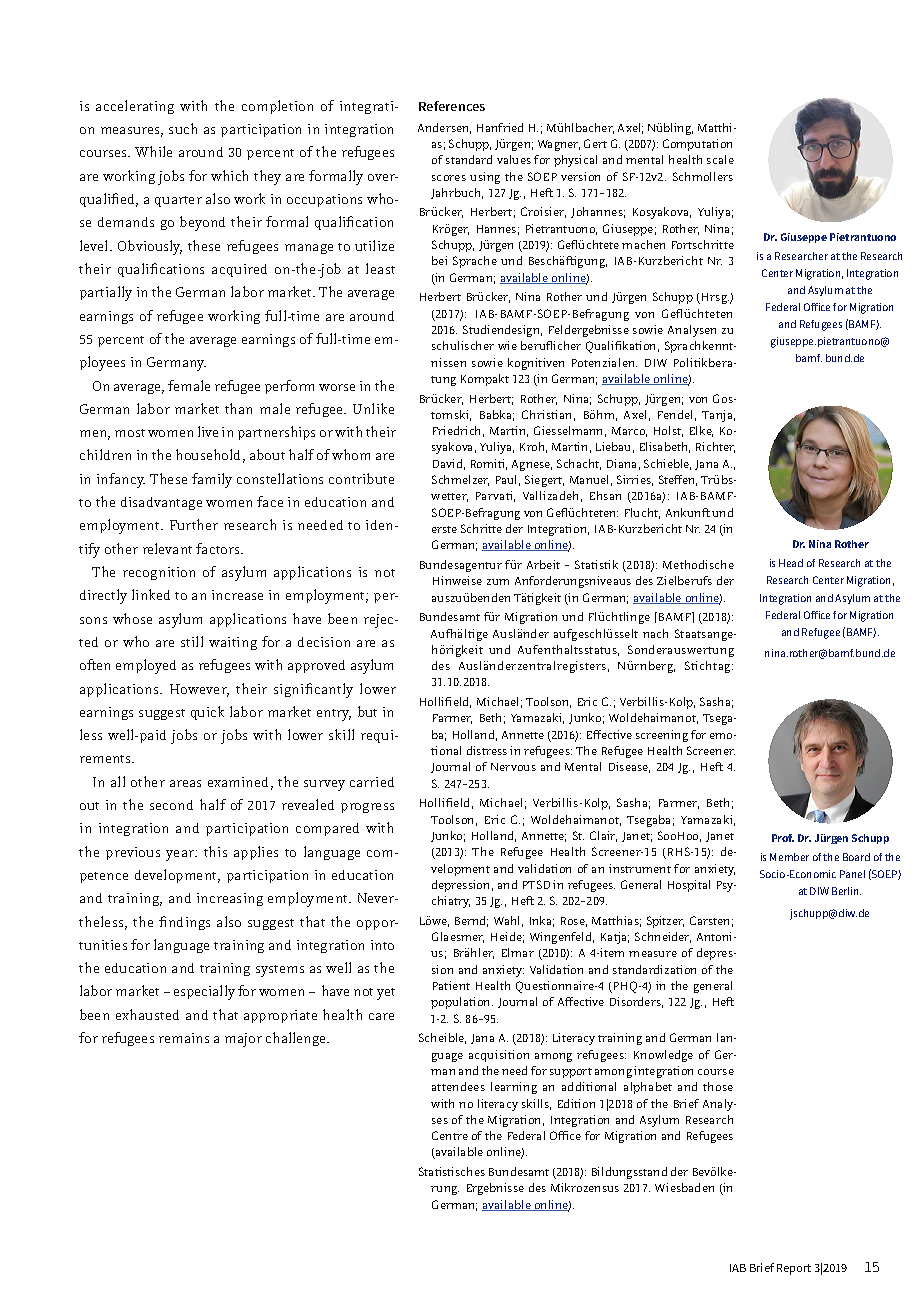 This image has height=1308, width=924. I want to click on values, so click(514, 159).
